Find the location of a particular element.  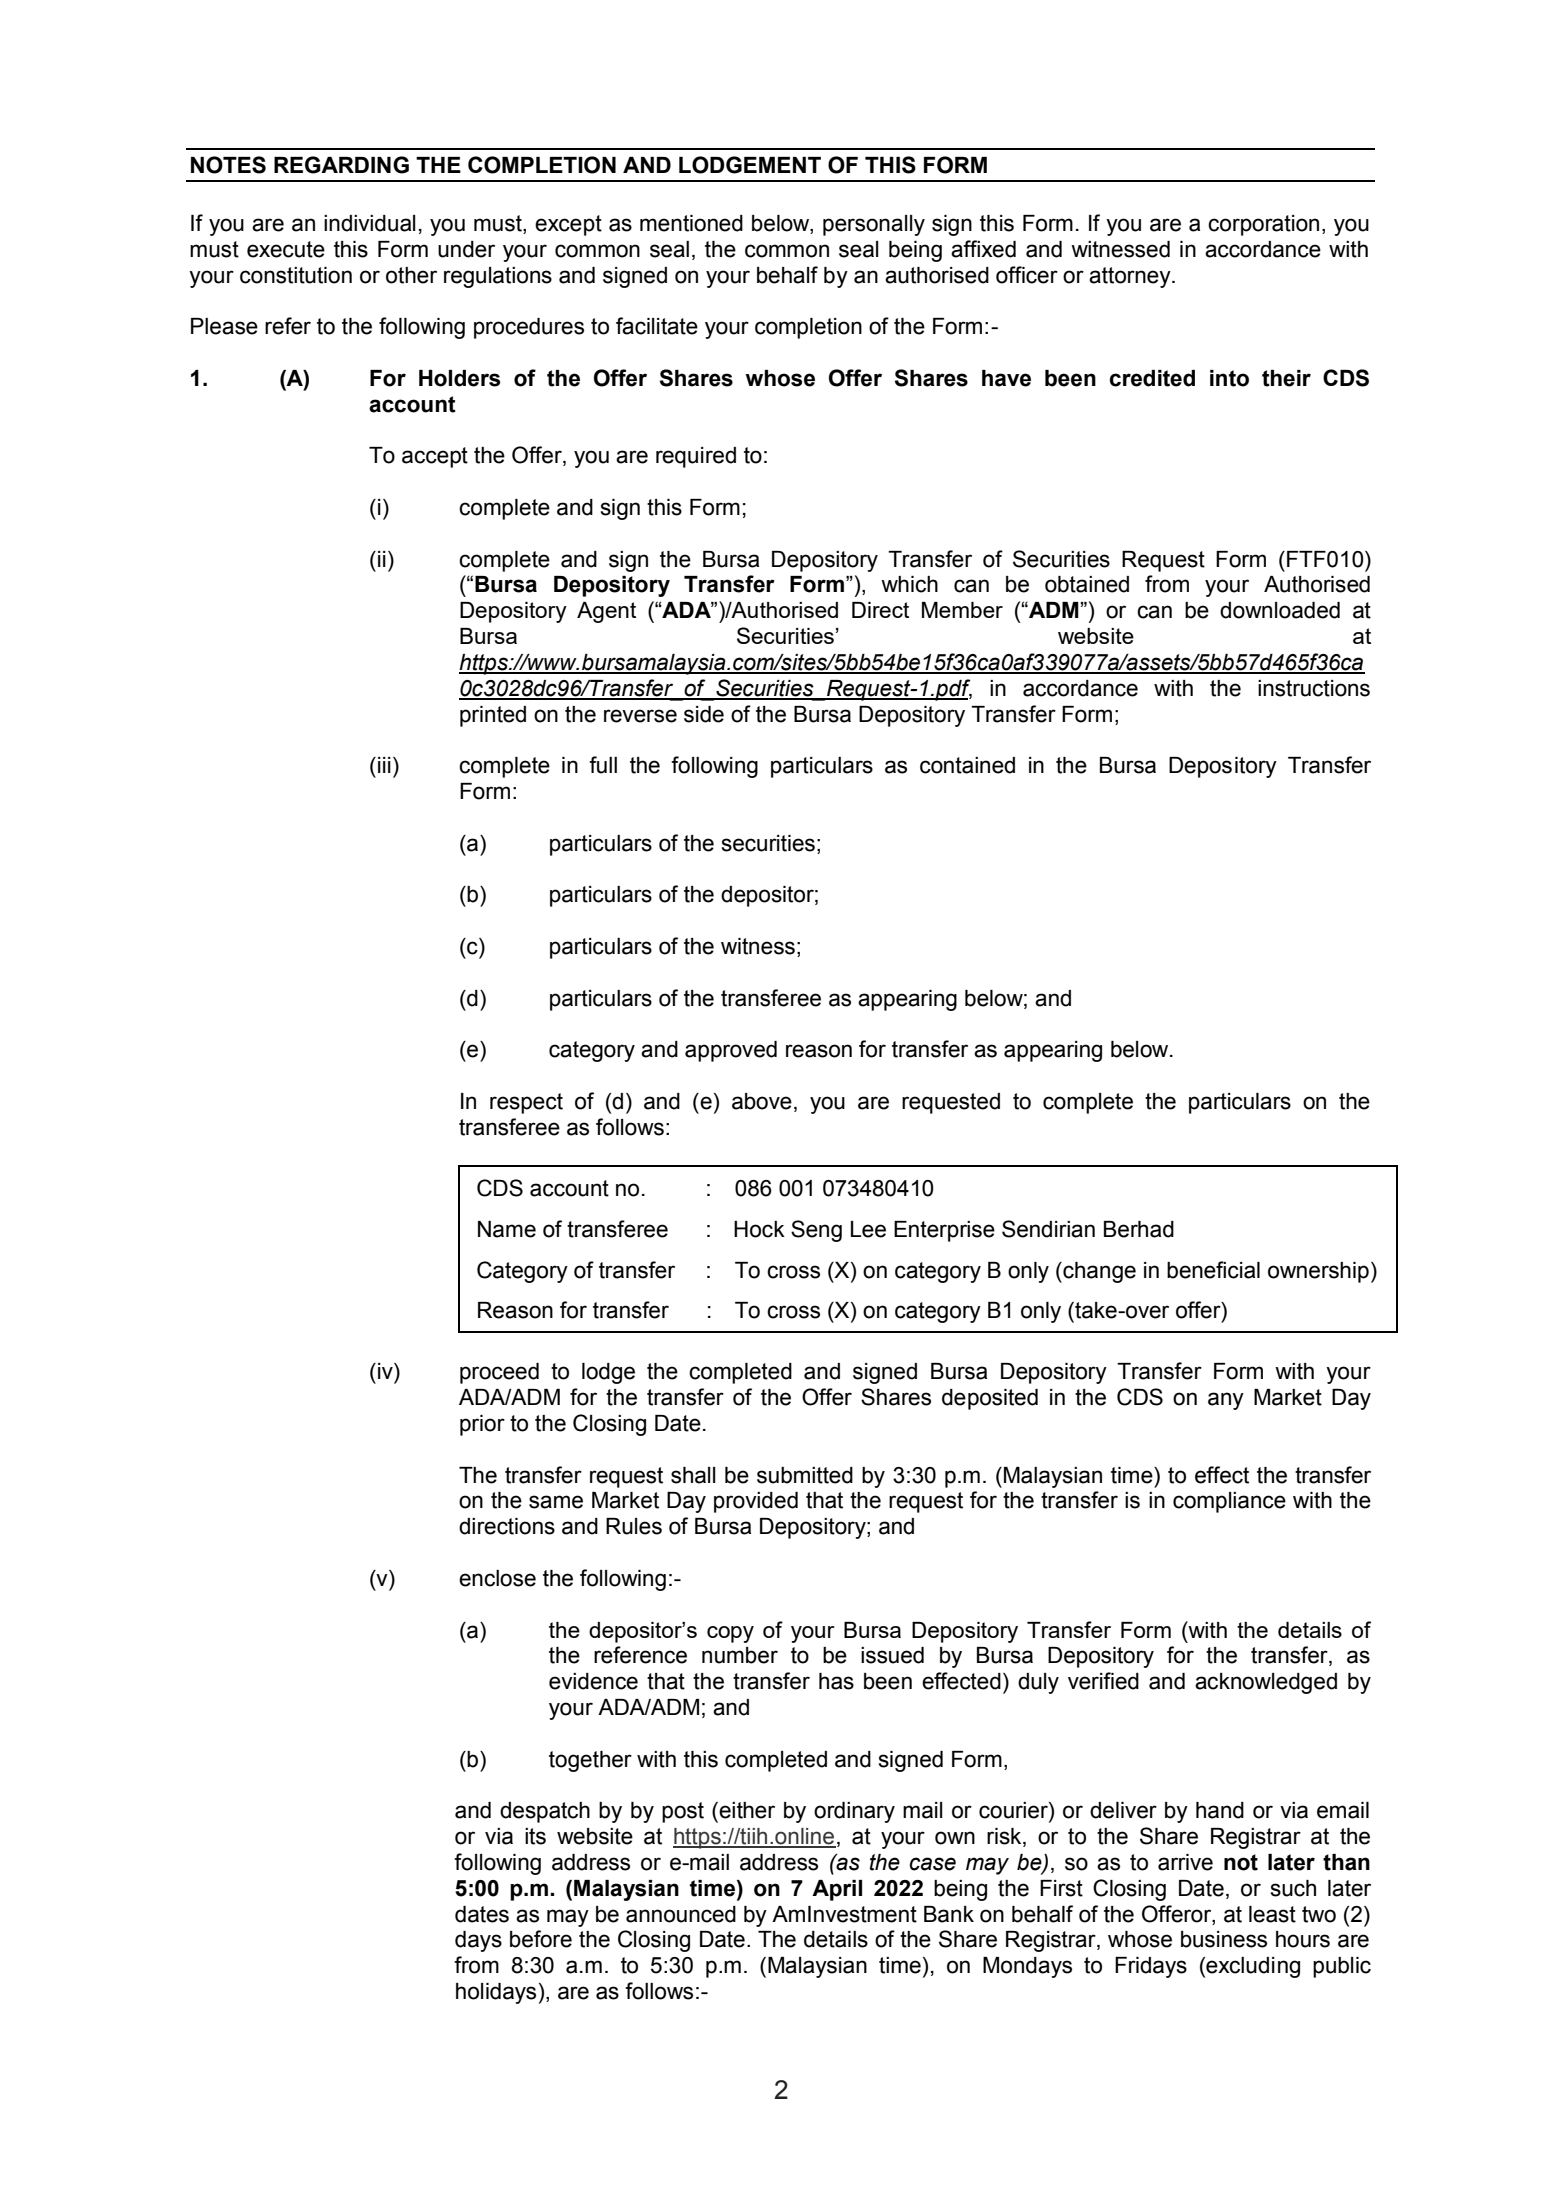

business is located at coordinates (1224, 1939).
